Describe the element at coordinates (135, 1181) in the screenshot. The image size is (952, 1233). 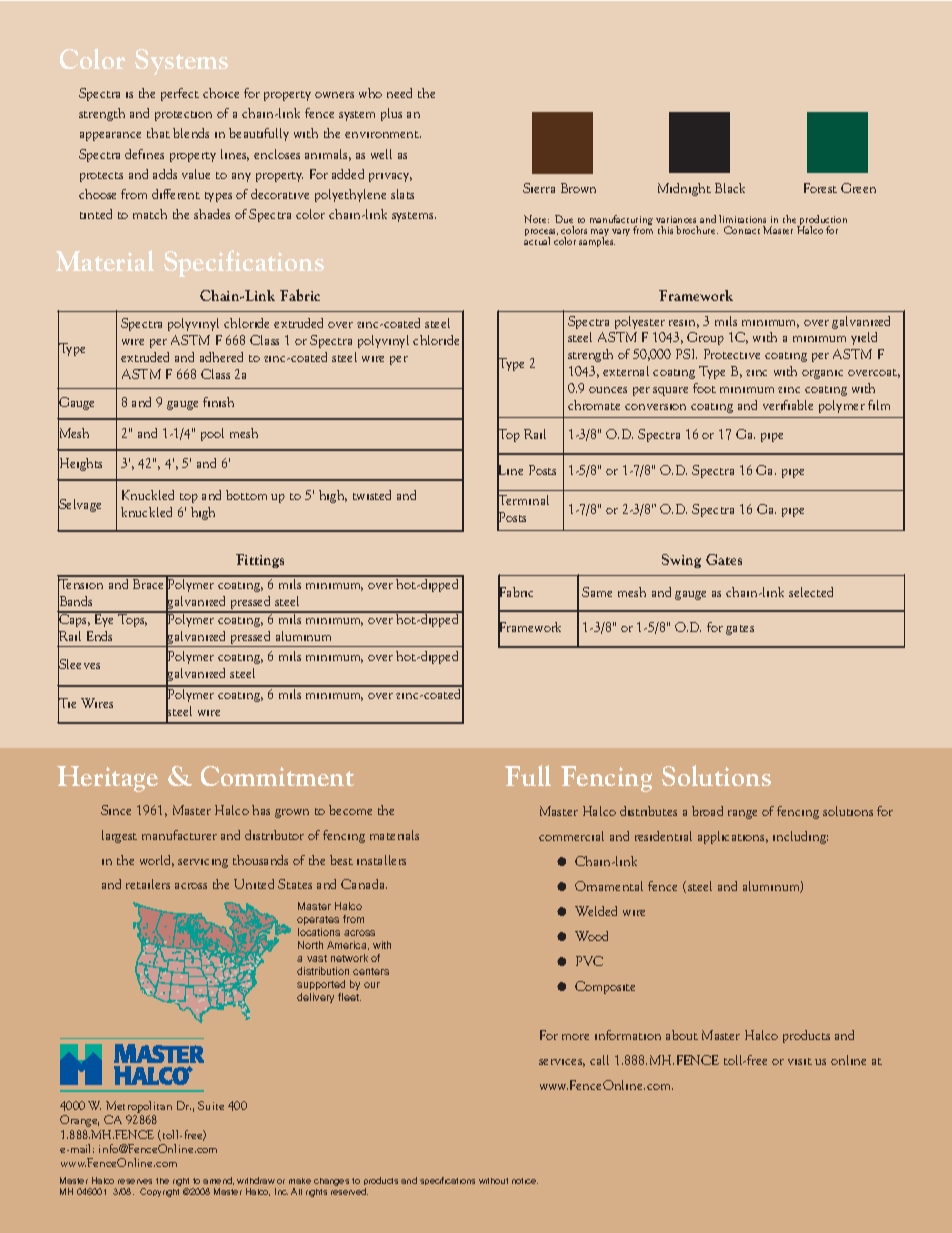
I see `reserves` at that location.
